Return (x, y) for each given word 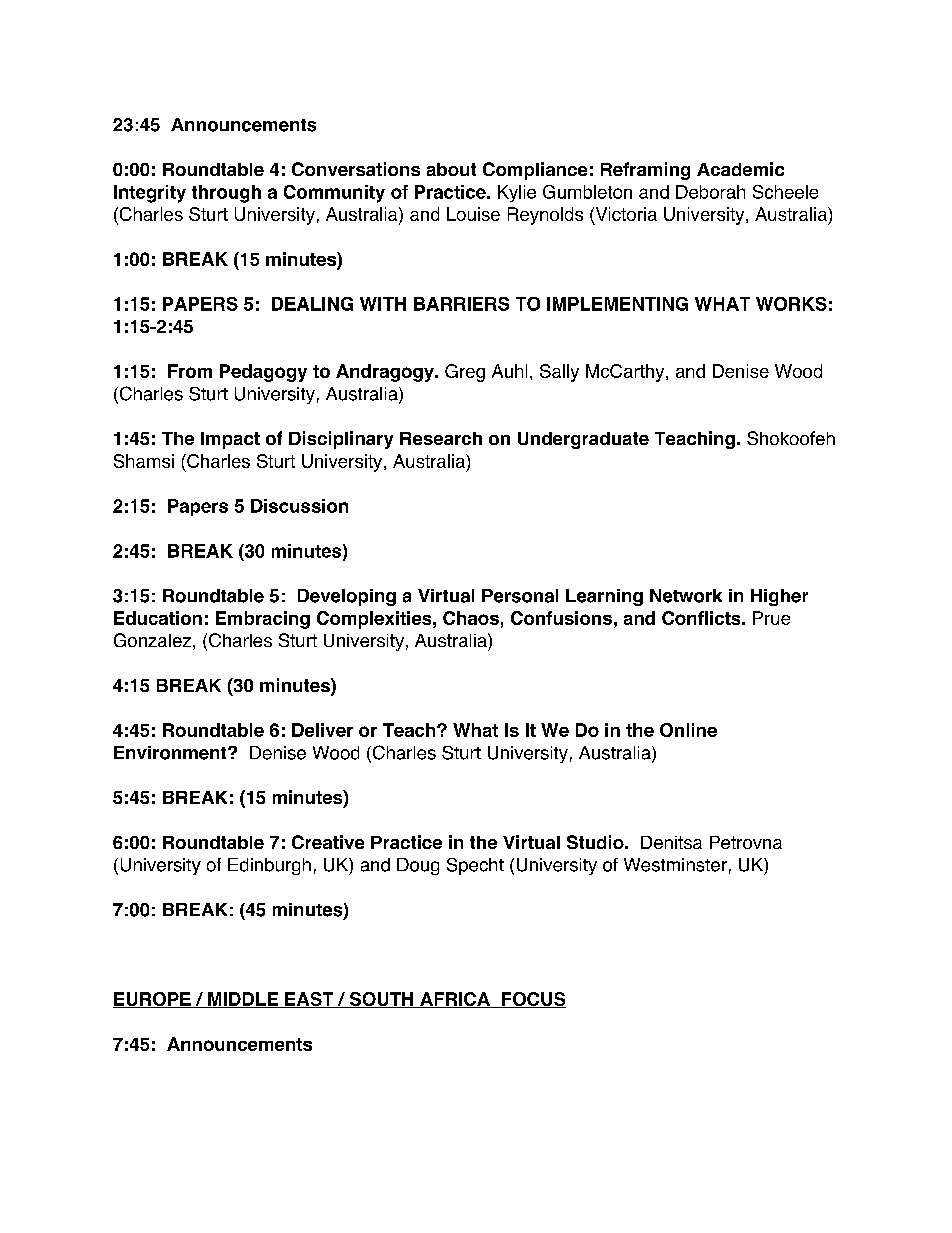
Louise (473, 214)
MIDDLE (243, 1000)
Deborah (710, 192)
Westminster (675, 865)
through (226, 194)
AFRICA (455, 1000)
